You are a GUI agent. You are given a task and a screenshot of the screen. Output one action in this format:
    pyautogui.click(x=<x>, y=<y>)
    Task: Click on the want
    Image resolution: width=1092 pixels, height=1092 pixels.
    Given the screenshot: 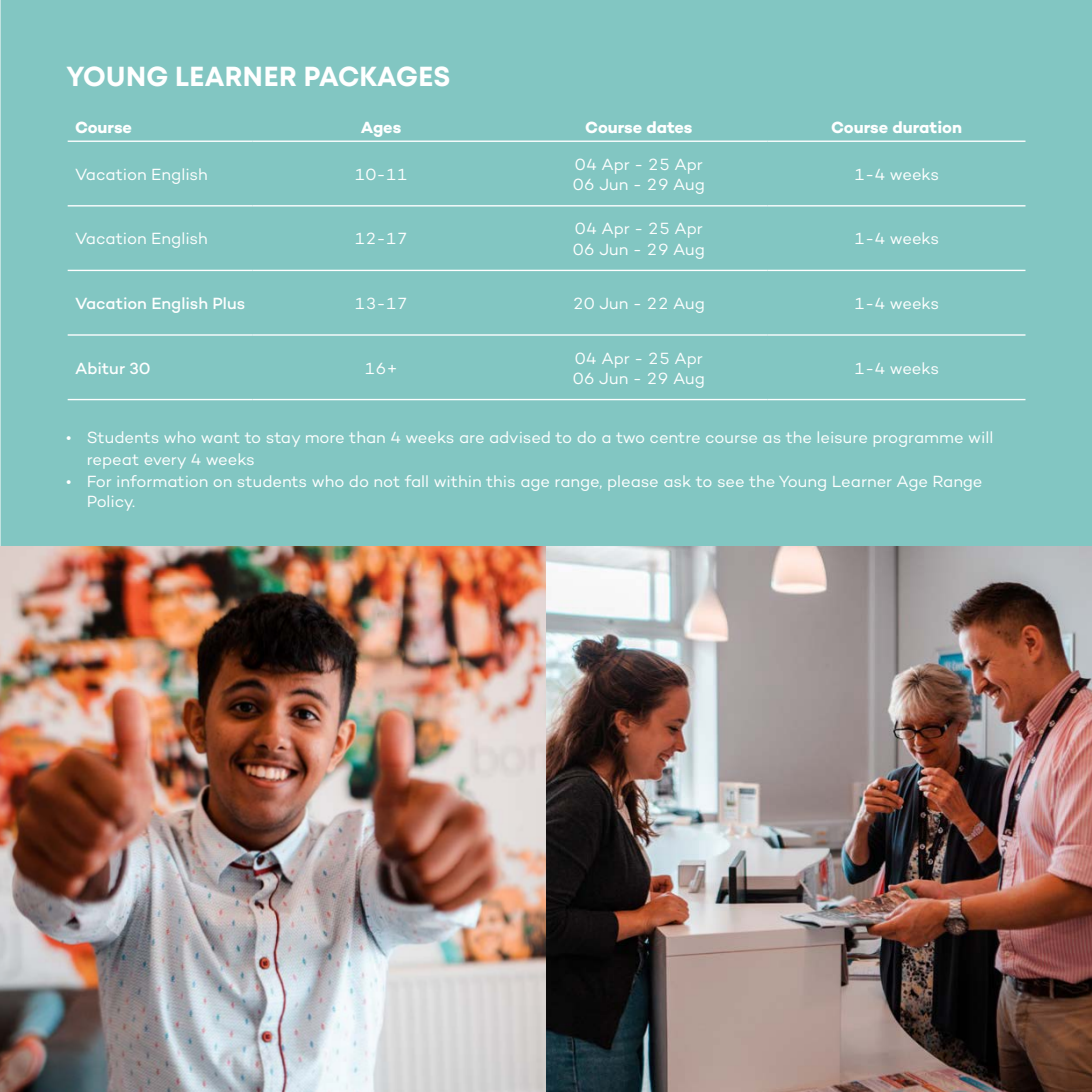 What is the action you would take?
    pyautogui.click(x=220, y=438)
